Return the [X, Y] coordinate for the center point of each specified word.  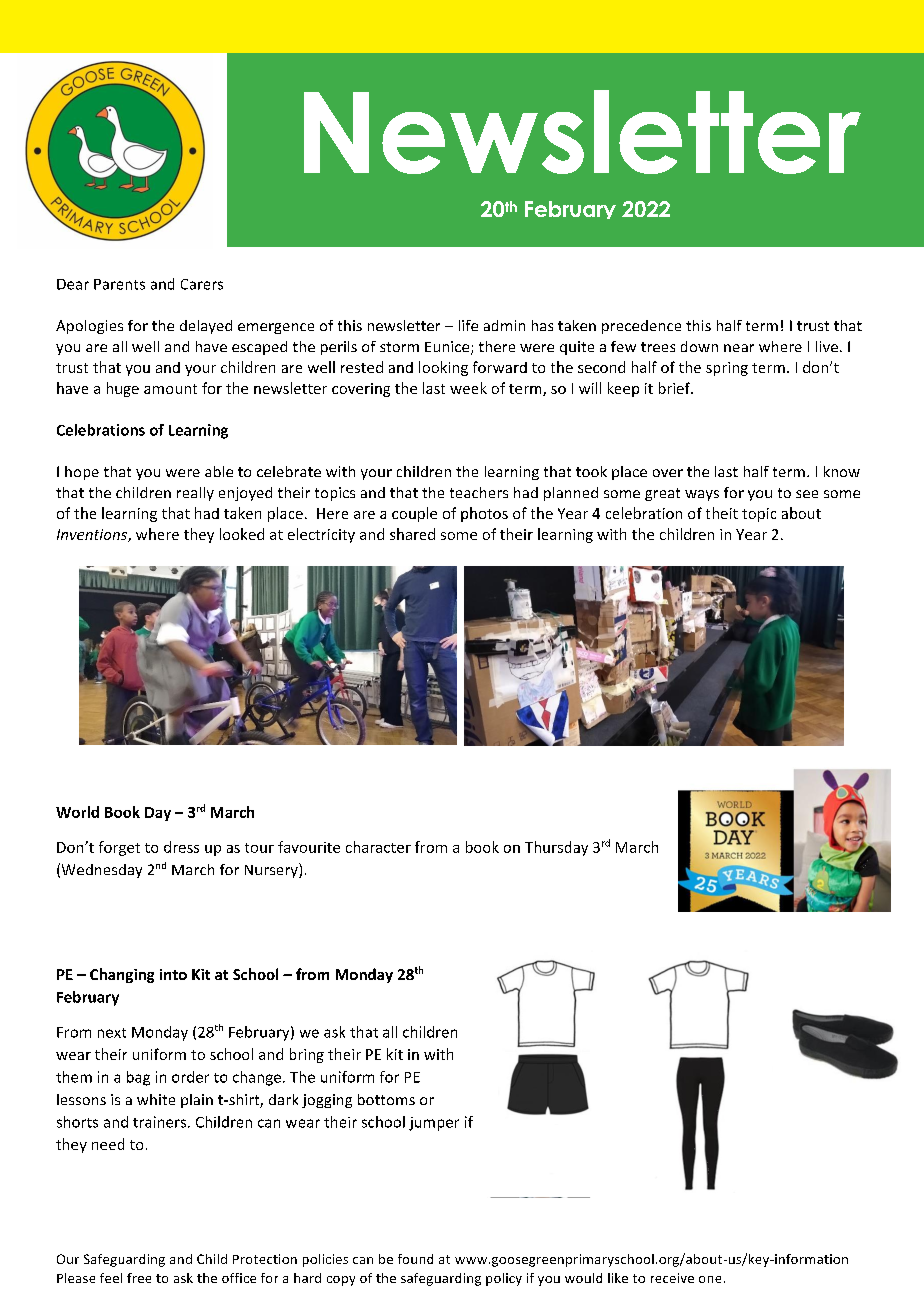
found [415, 1259]
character [378, 847]
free [139, 1278]
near [739, 348]
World [77, 812]
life [468, 325]
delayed [206, 327]
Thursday [556, 848]
